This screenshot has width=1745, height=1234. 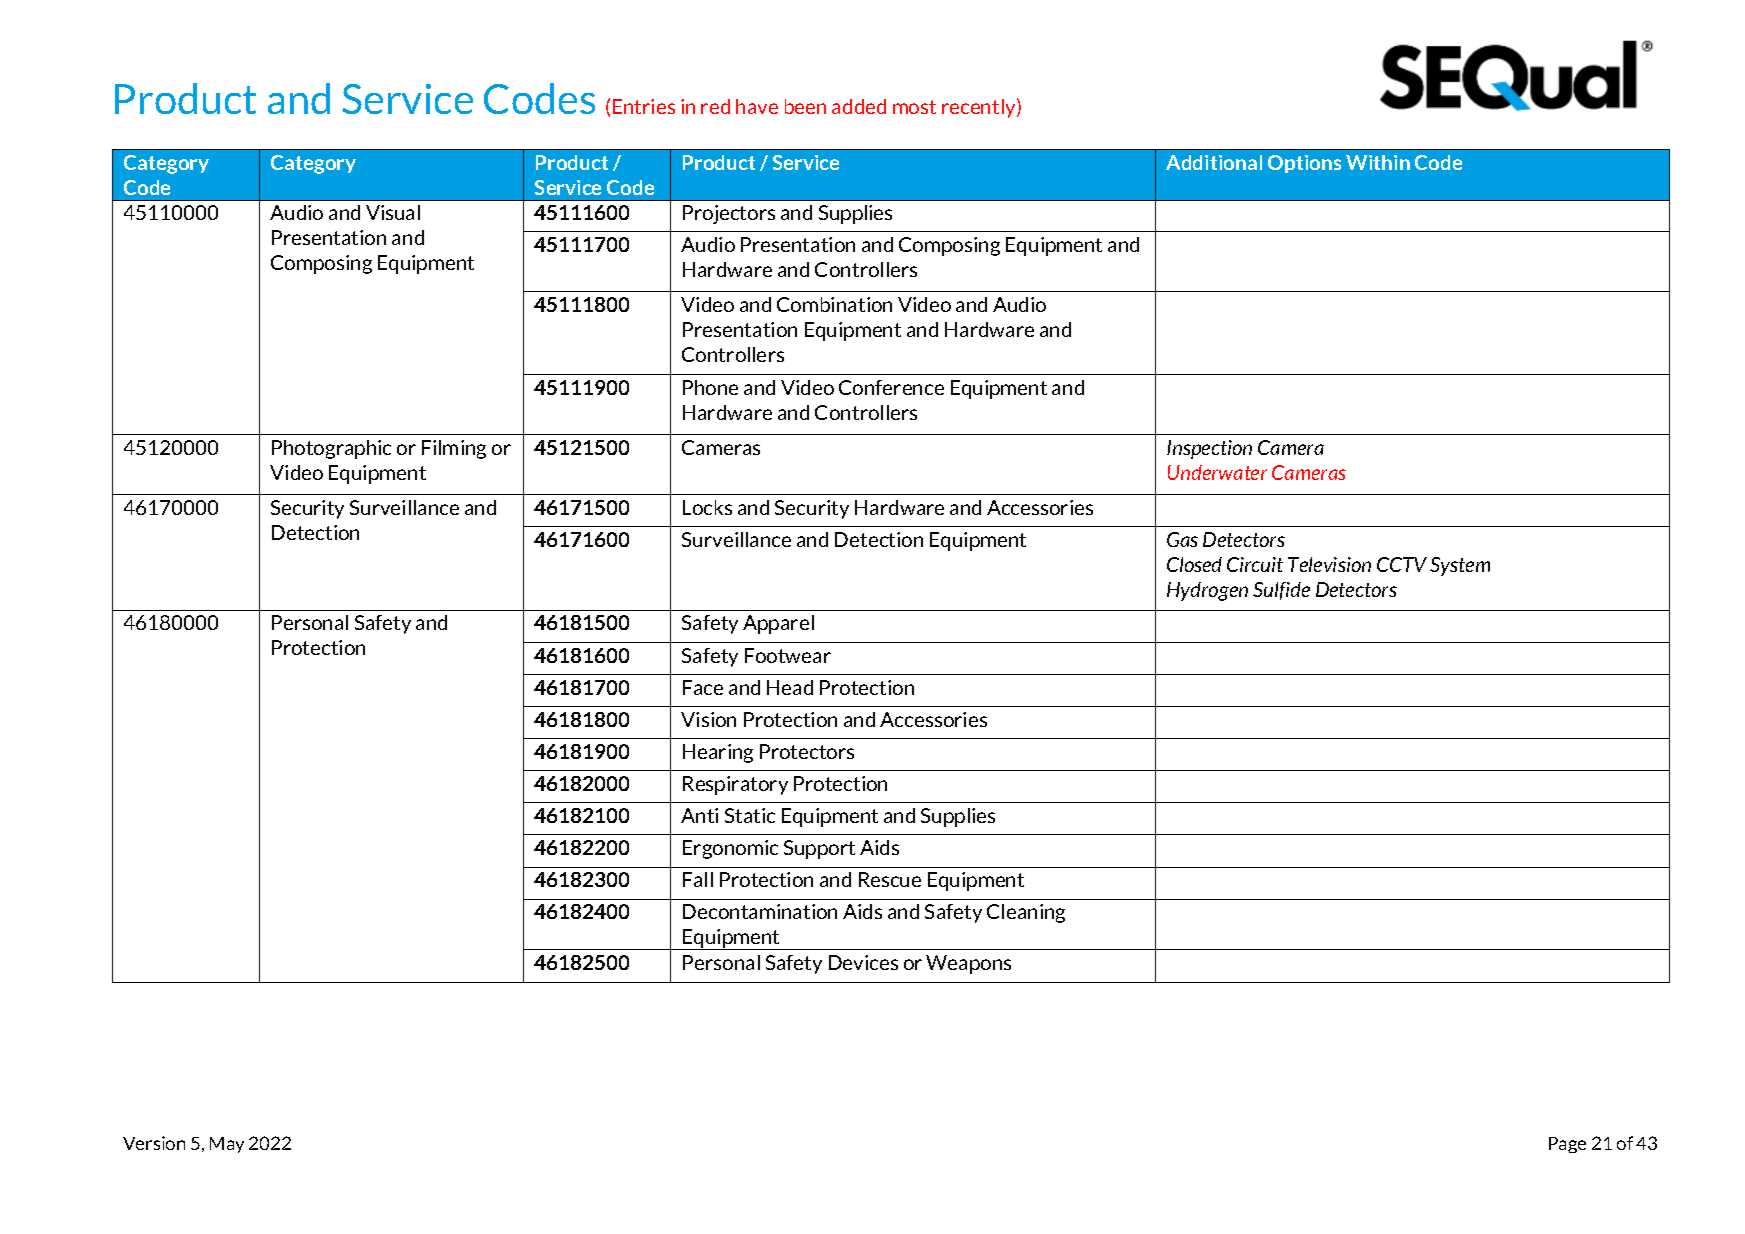 I want to click on Visual, so click(x=393, y=212).
